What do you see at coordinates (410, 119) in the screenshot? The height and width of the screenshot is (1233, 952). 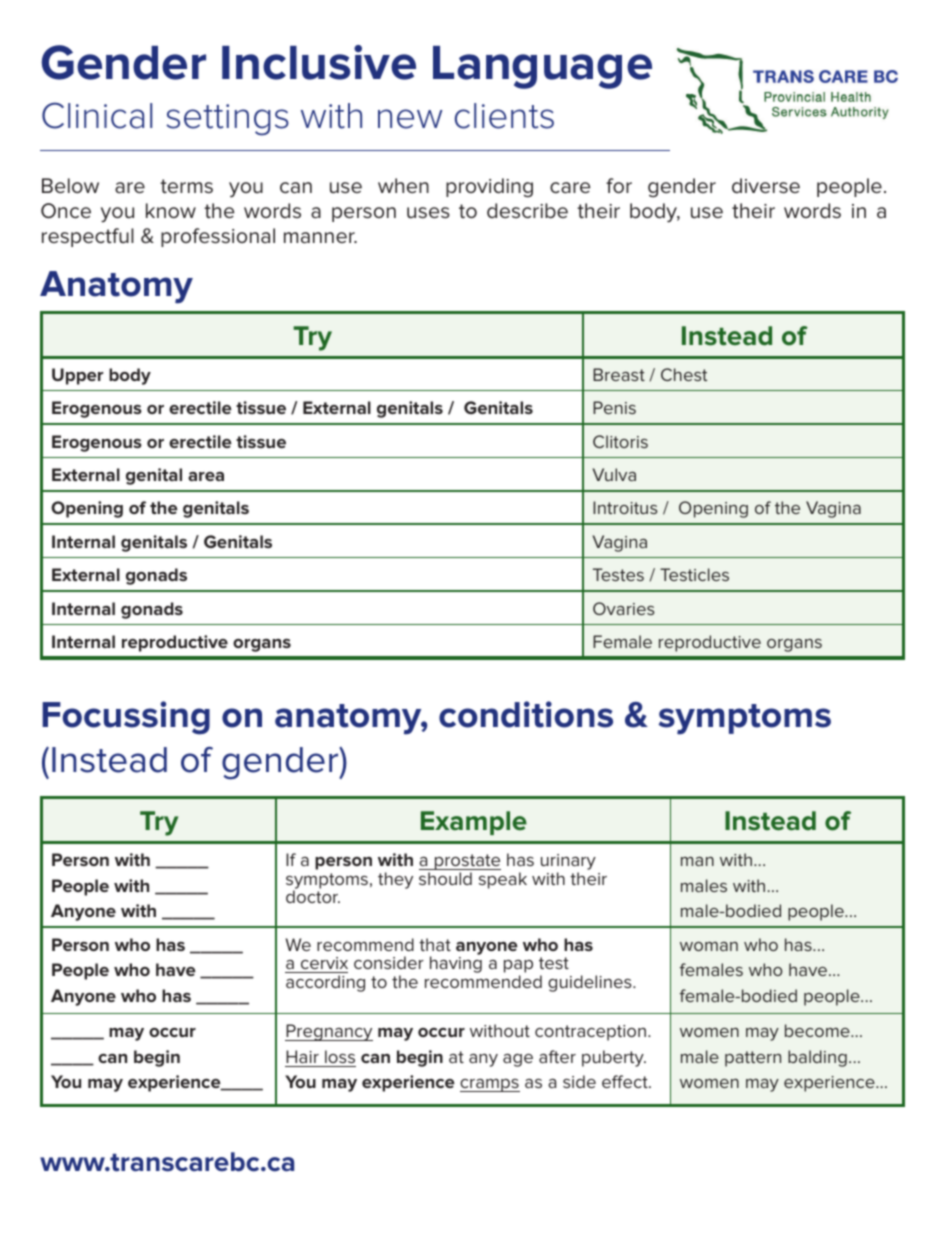 I see `new` at bounding box center [410, 119].
